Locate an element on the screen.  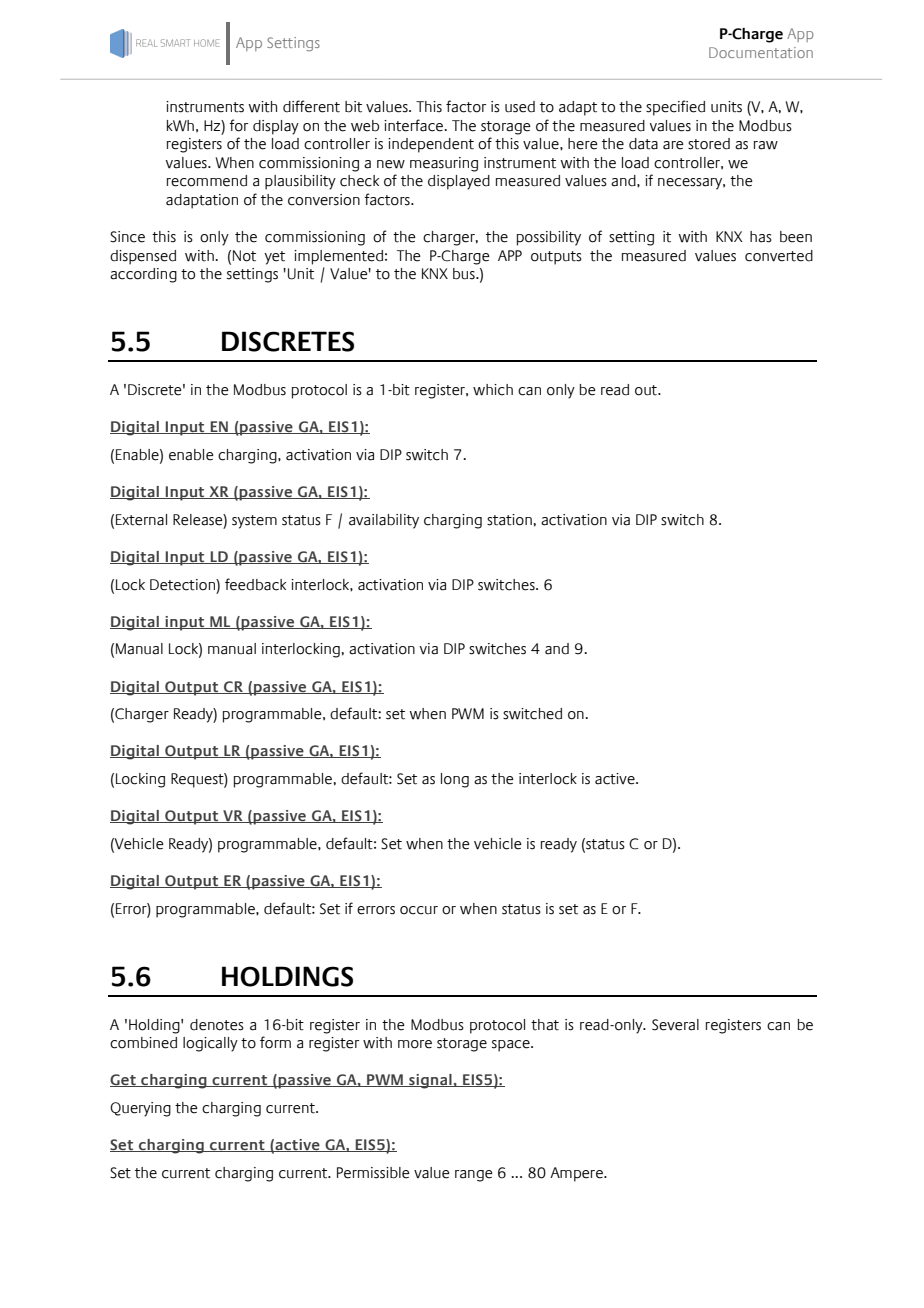
Detection is located at coordinates (183, 585).
